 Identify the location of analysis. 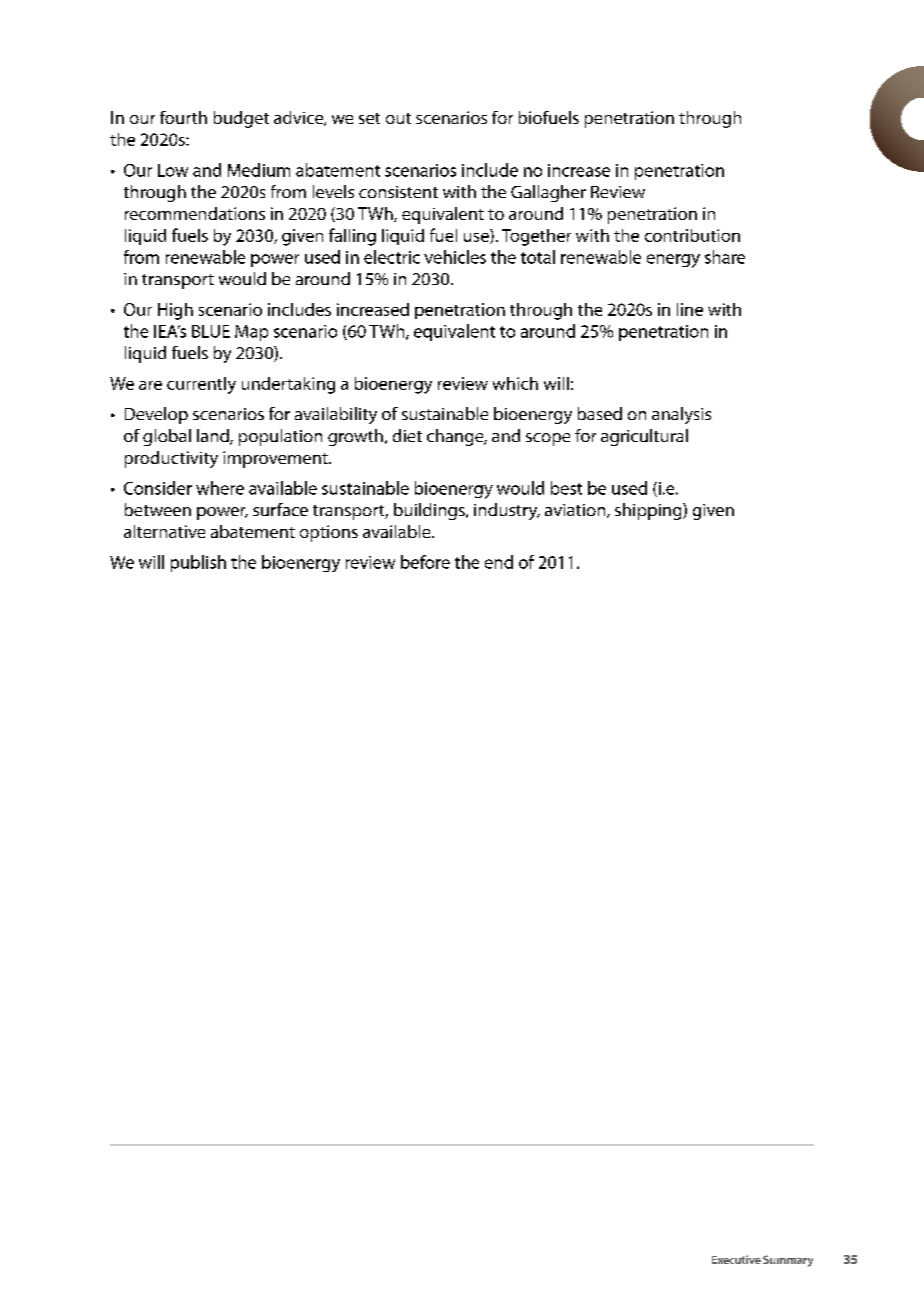
(681, 415).
